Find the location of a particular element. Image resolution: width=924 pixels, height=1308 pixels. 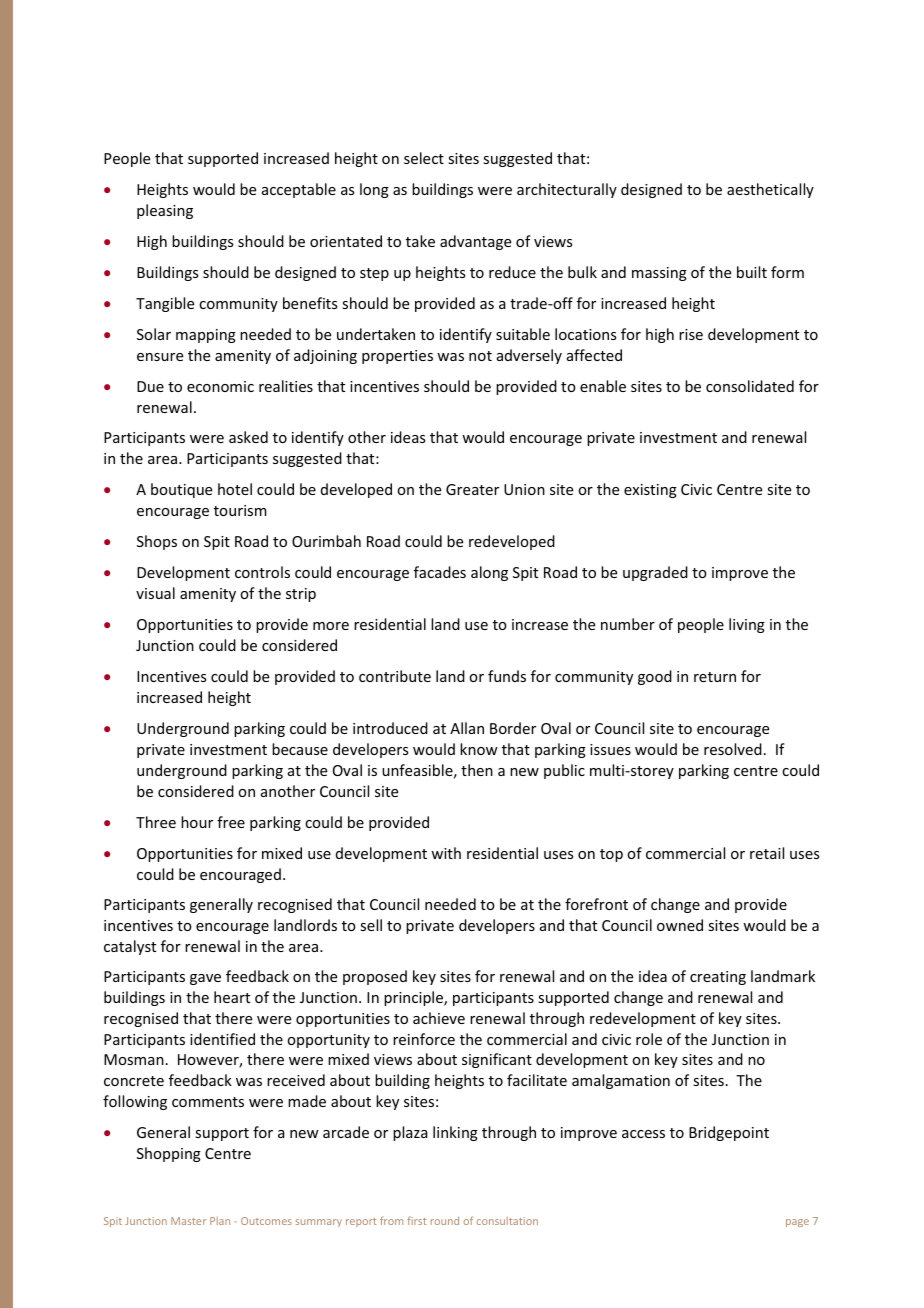

existing is located at coordinates (650, 491).
